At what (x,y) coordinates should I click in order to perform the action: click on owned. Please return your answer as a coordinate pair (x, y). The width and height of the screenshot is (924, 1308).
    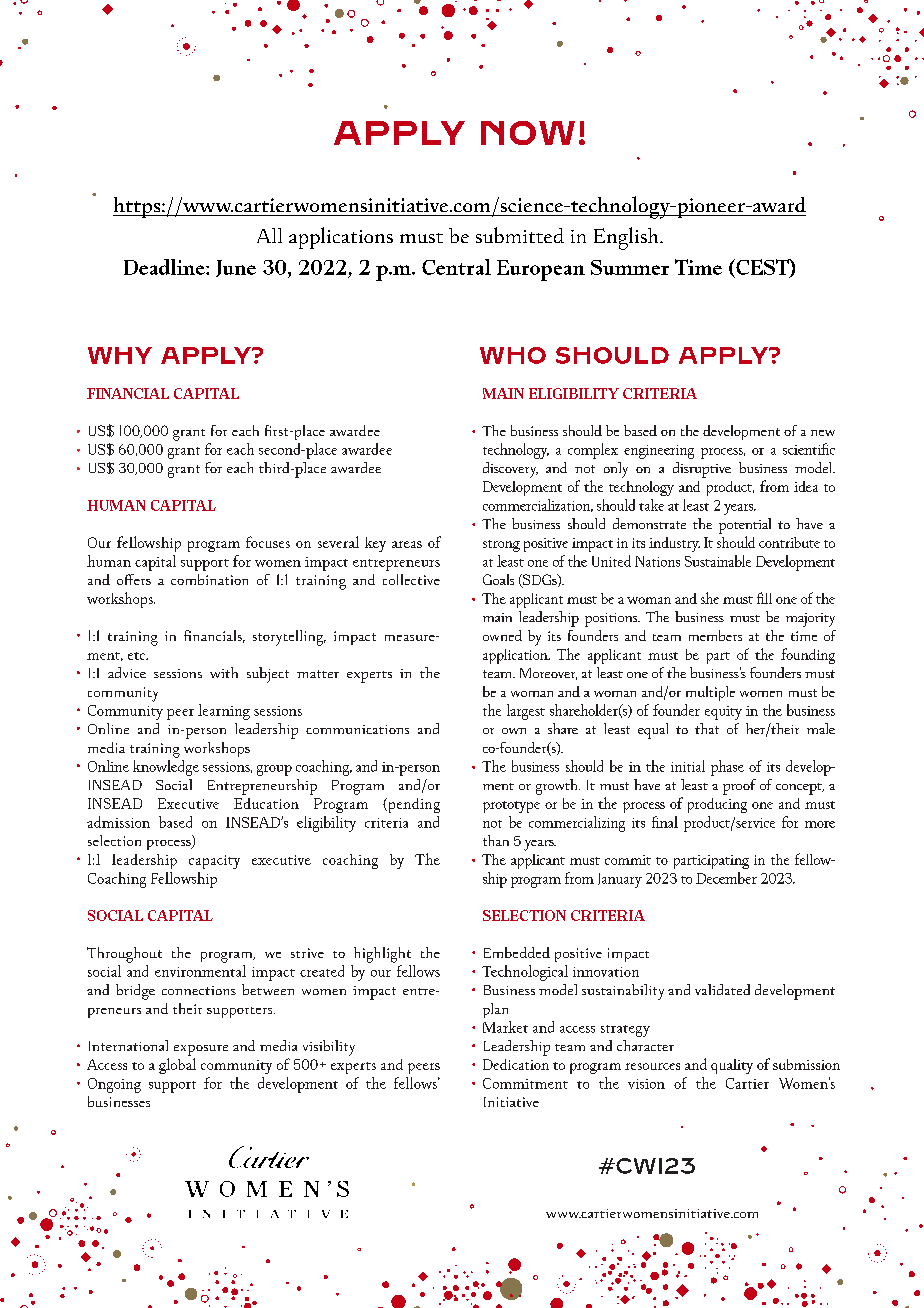
    Looking at the image, I should click on (502, 635).
